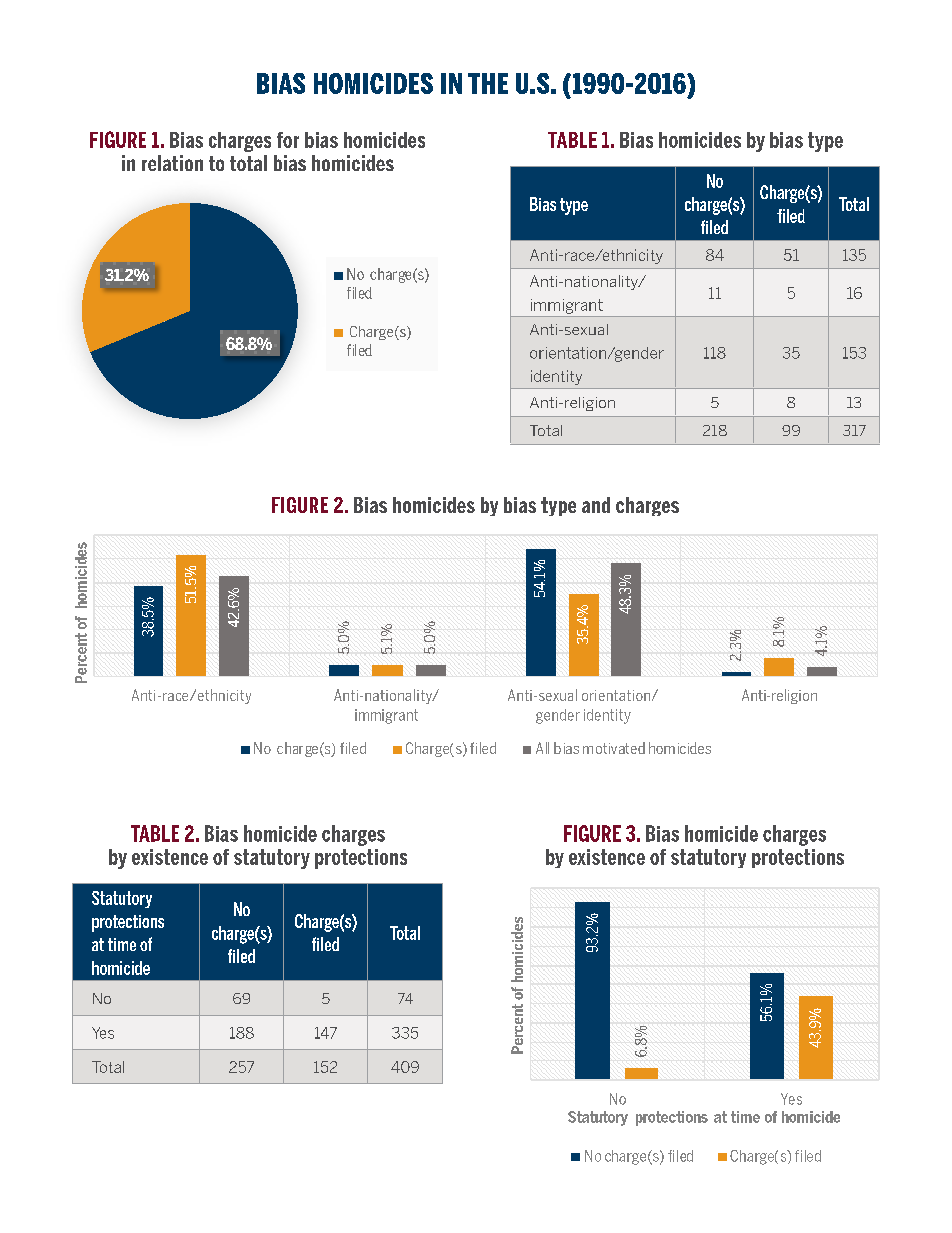 The image size is (952, 1233). I want to click on relation, so click(172, 163).
